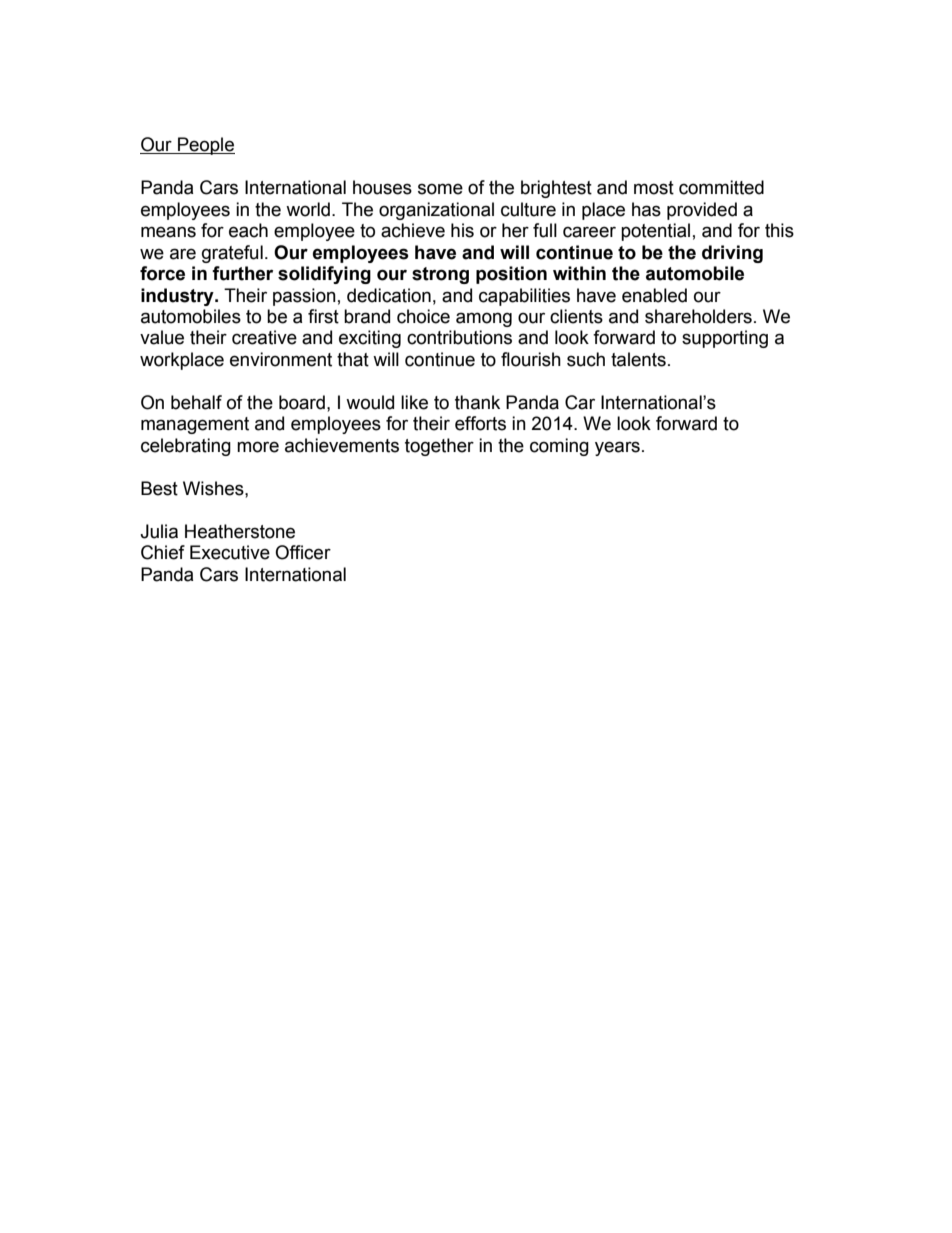 The height and width of the screenshot is (1233, 952). What do you see at coordinates (242, 273) in the screenshot?
I see `further` at bounding box center [242, 273].
